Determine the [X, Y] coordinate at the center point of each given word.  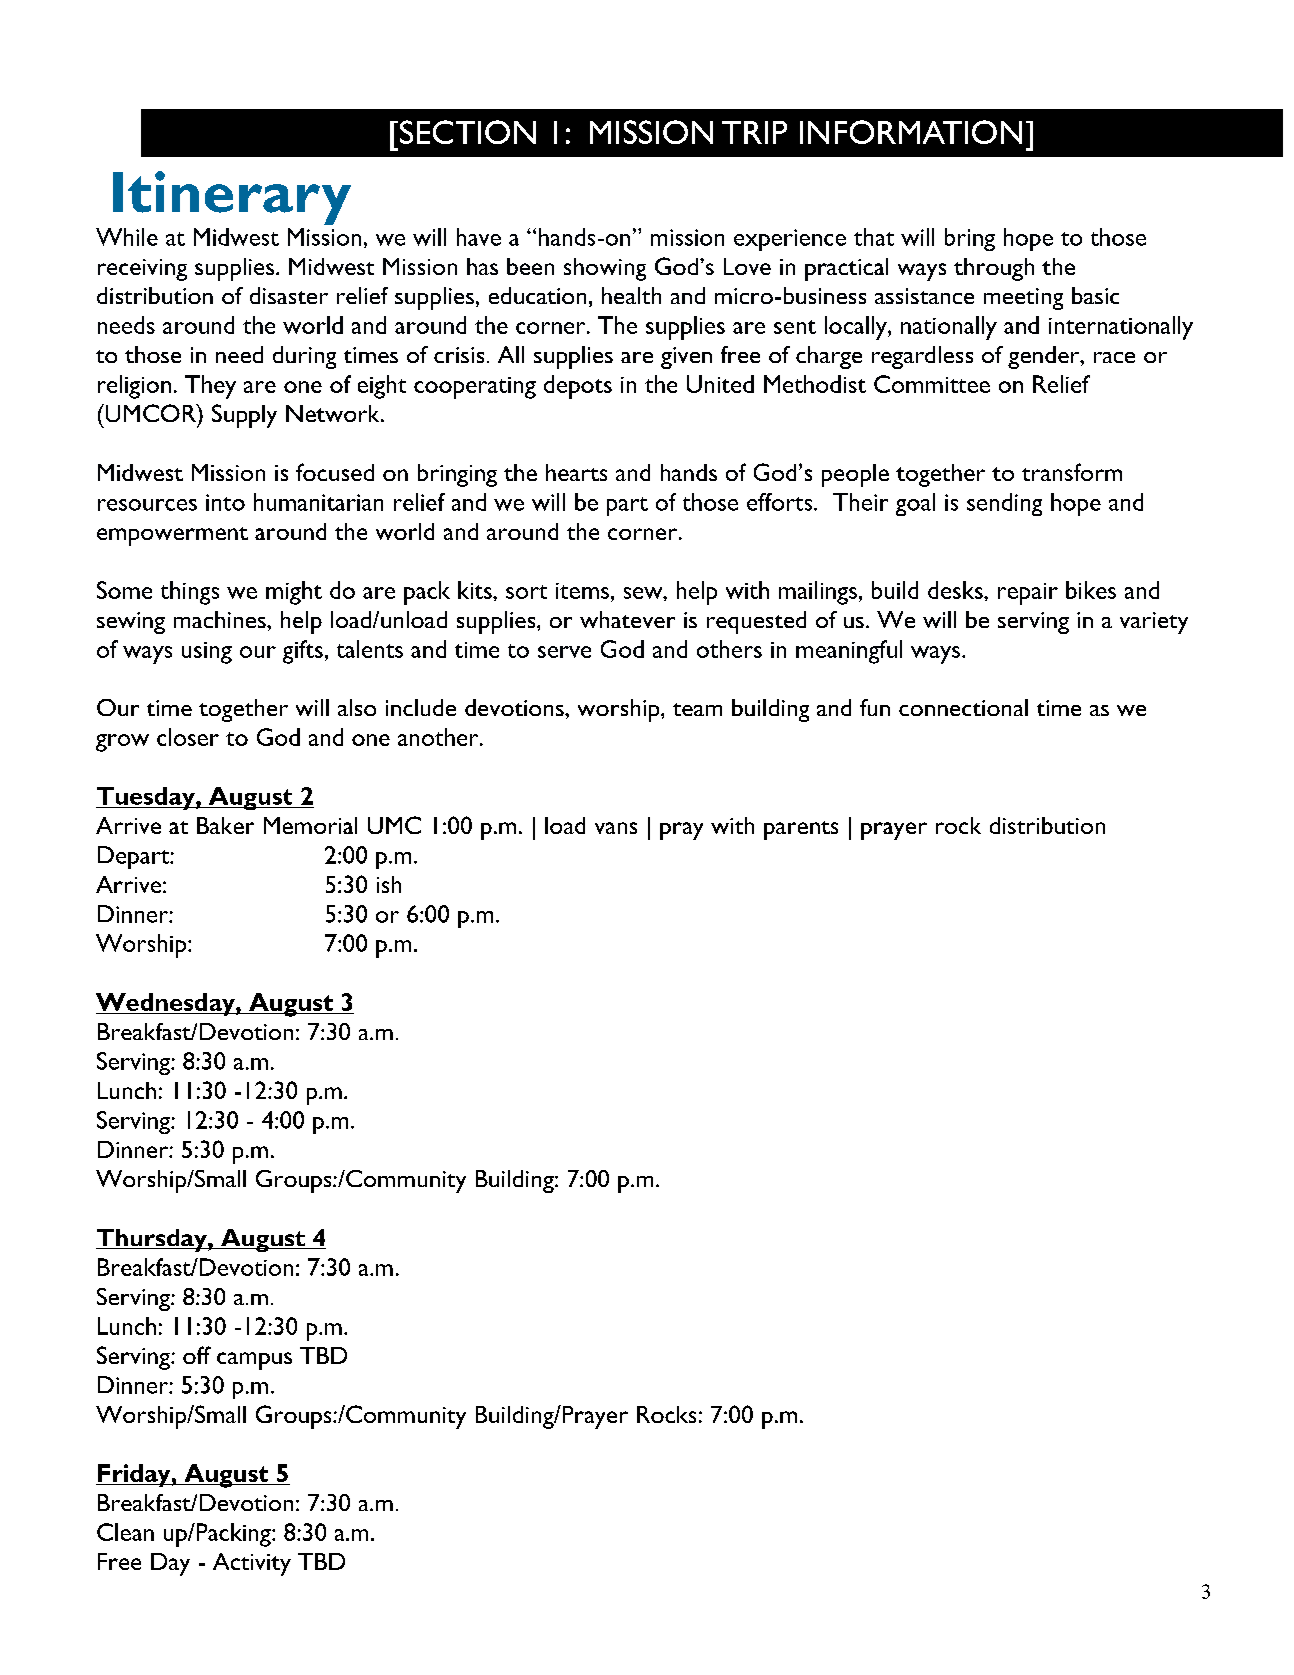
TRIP [754, 132]
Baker [225, 825]
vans [616, 828]
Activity [252, 1564]
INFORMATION [911, 132]
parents [801, 830]
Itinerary [232, 198]
